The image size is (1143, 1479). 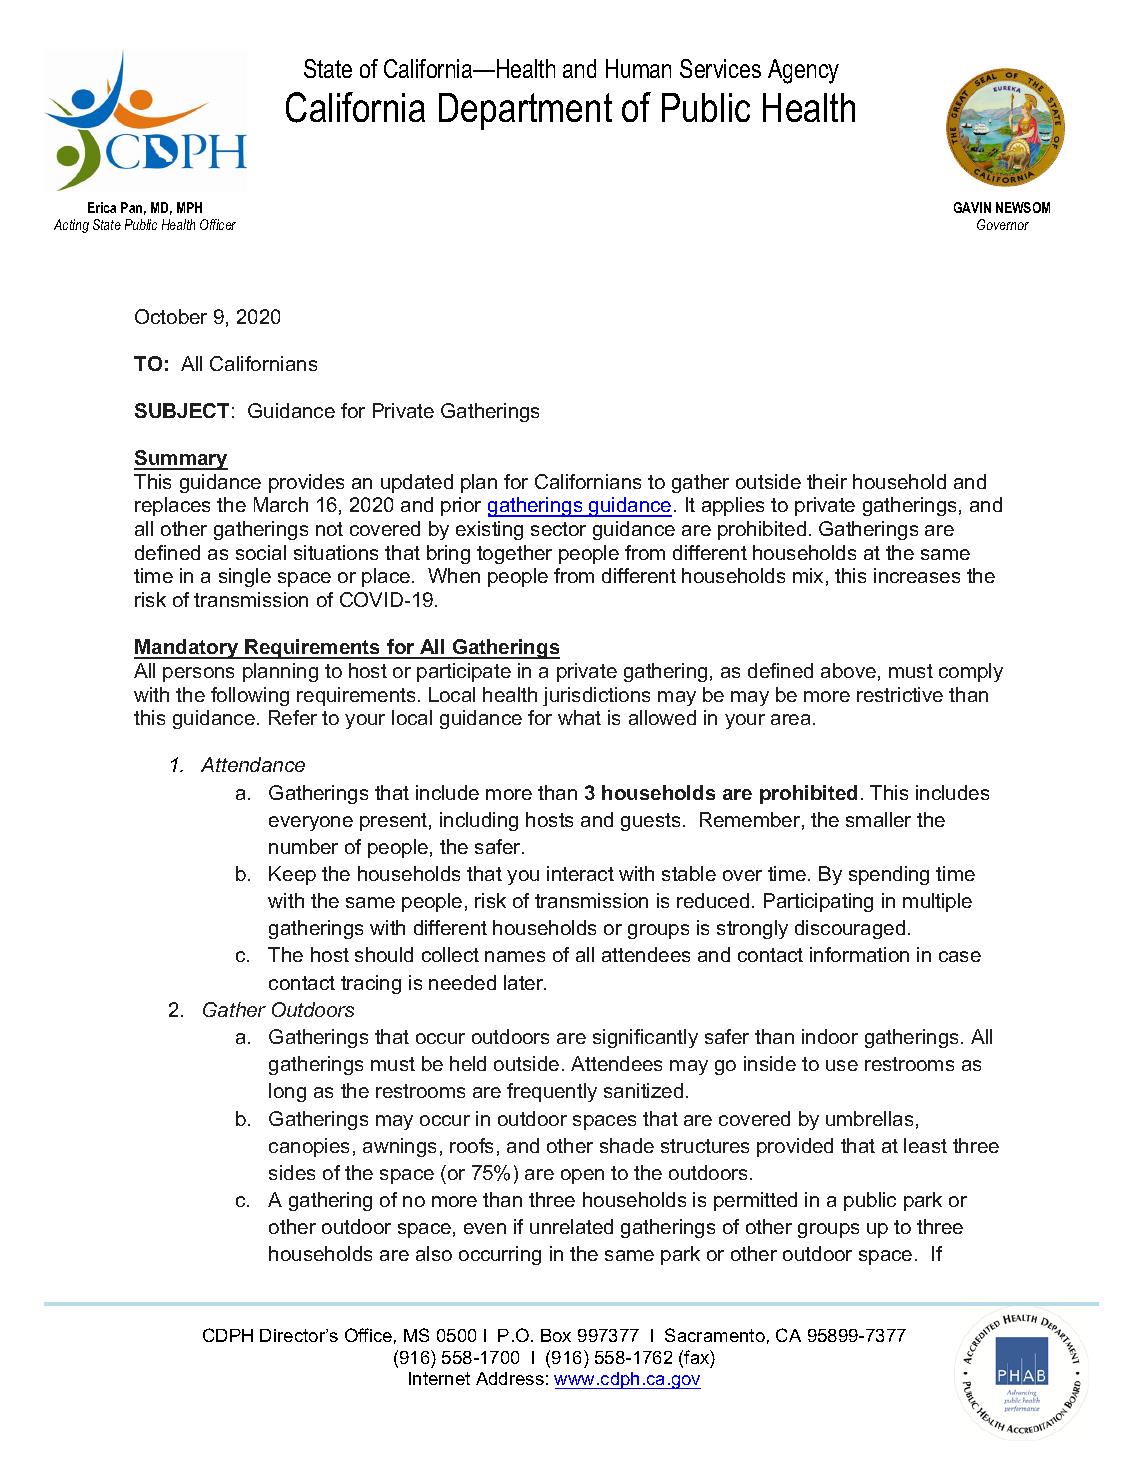 What do you see at coordinates (579, 717) in the document?
I see `what` at bounding box center [579, 717].
